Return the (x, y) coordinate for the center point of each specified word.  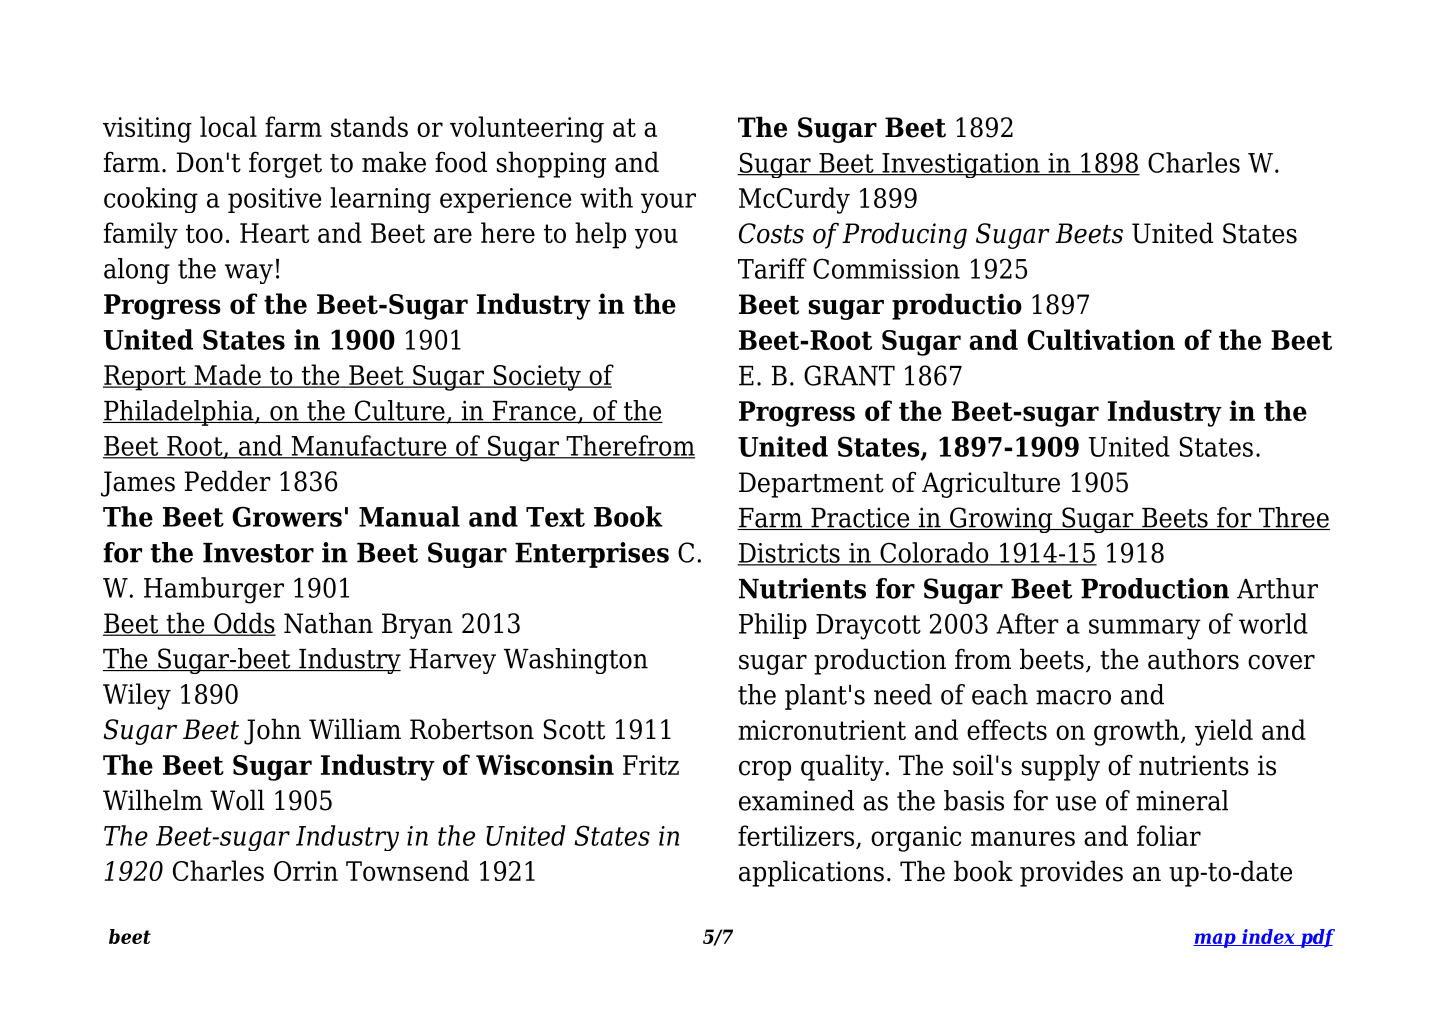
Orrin (306, 871)
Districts (789, 554)
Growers (287, 516)
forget (285, 164)
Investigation (961, 165)
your (668, 203)
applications (811, 873)
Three (1293, 518)
